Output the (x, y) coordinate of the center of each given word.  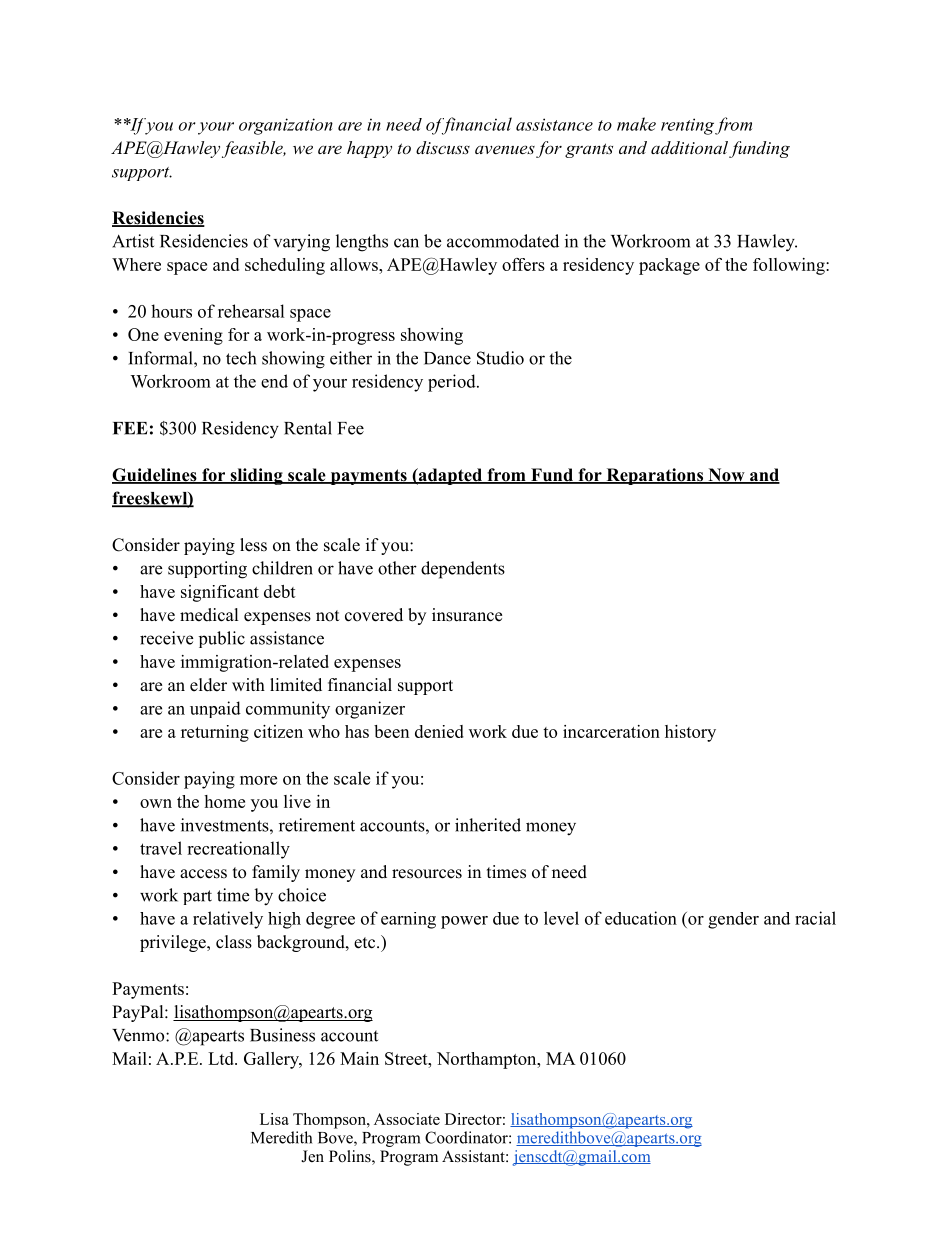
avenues (505, 149)
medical (209, 615)
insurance (467, 615)
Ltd (222, 1058)
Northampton (488, 1060)
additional (689, 147)
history (690, 733)
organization (286, 126)
